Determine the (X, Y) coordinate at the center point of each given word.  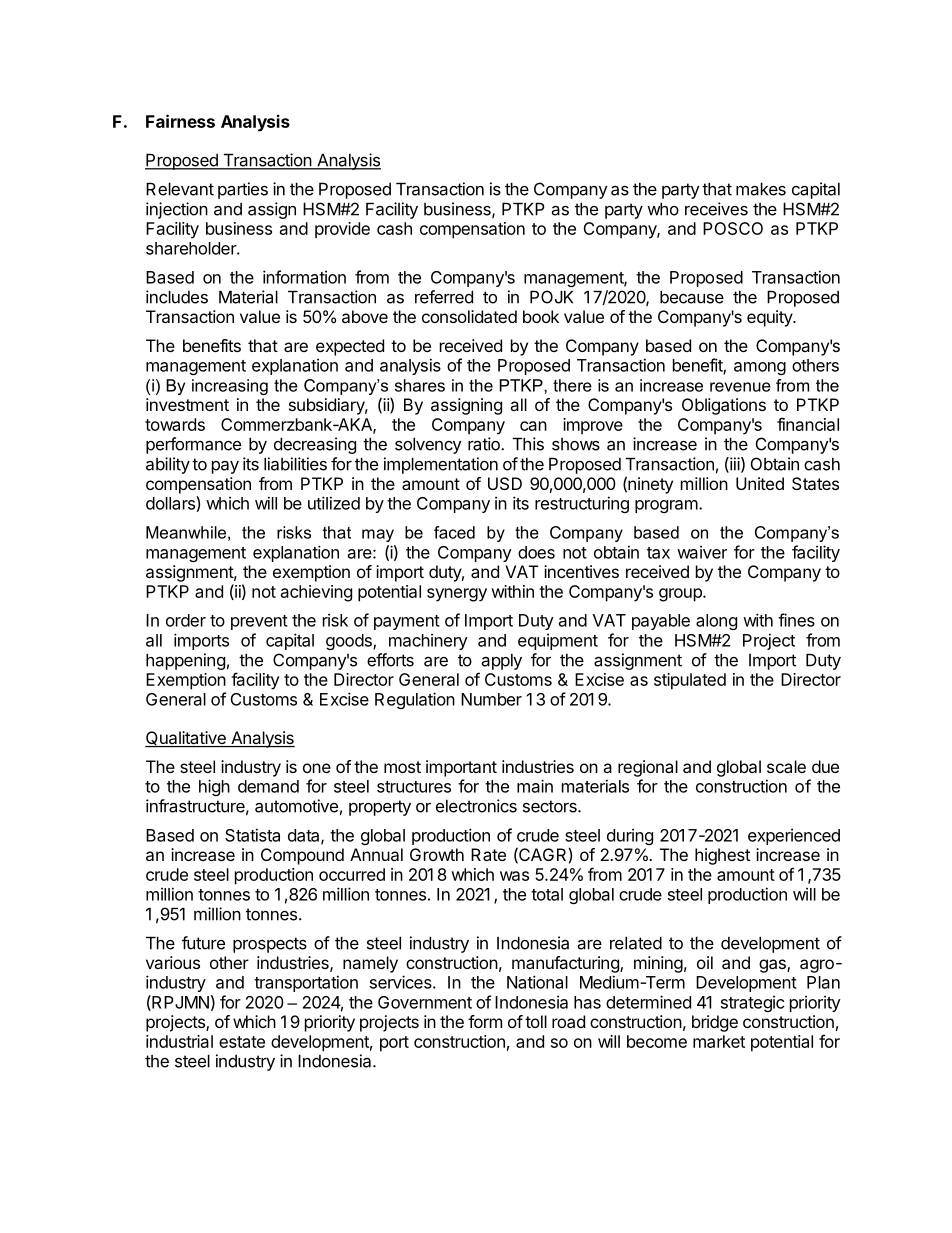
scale (786, 766)
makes (761, 189)
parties (243, 190)
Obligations (724, 406)
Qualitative (186, 739)
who (663, 209)
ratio (485, 444)
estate (242, 1042)
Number (491, 699)
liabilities (295, 464)
